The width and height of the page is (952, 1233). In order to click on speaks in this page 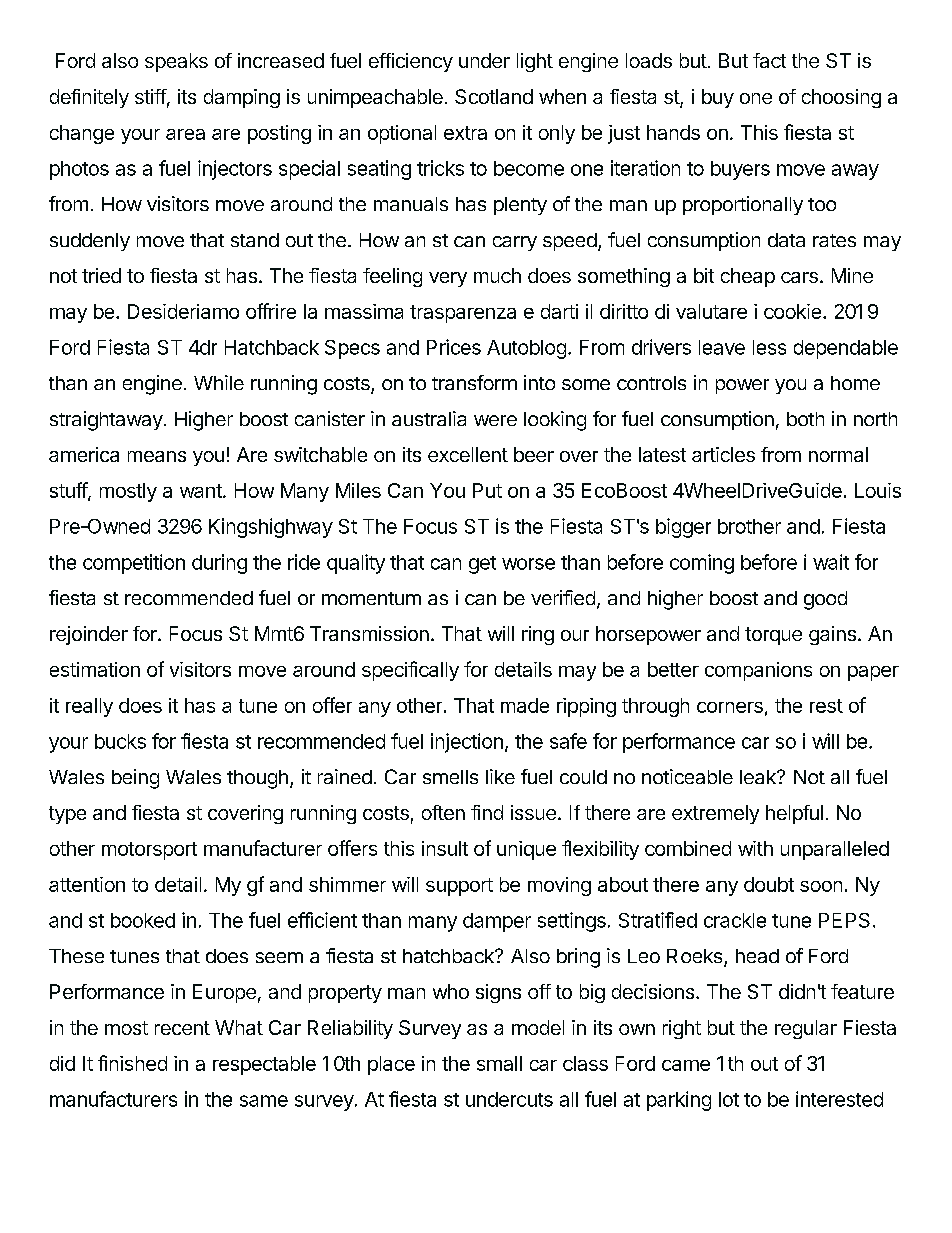, I will do `click(176, 62)`.
